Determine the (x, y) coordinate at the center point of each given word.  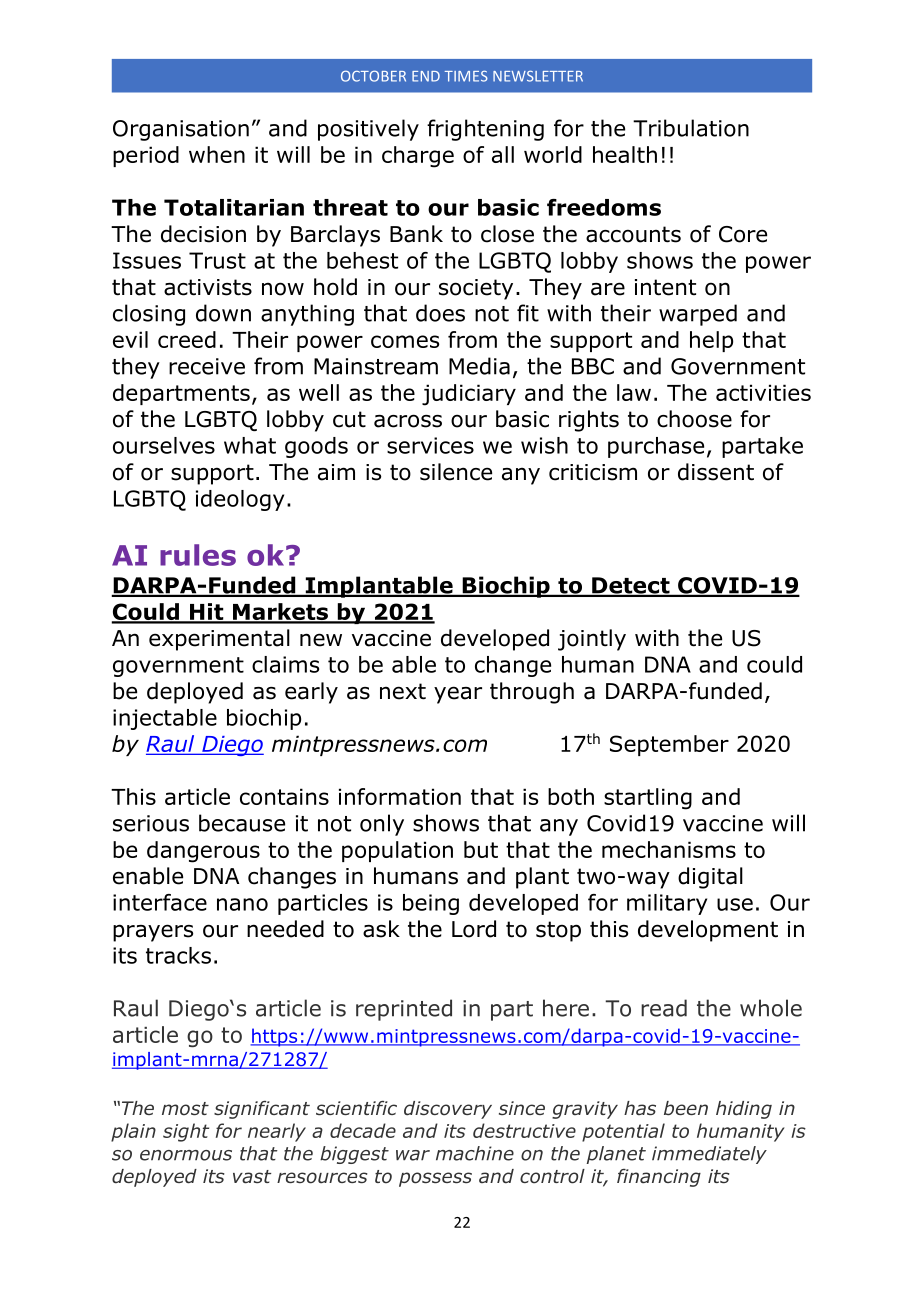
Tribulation (691, 128)
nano (242, 904)
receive (207, 366)
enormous (186, 1155)
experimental (219, 640)
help (711, 341)
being (431, 904)
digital (710, 878)
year (458, 695)
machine (475, 1153)
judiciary (469, 395)
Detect (631, 586)
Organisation (181, 130)
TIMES (466, 76)
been (686, 1108)
